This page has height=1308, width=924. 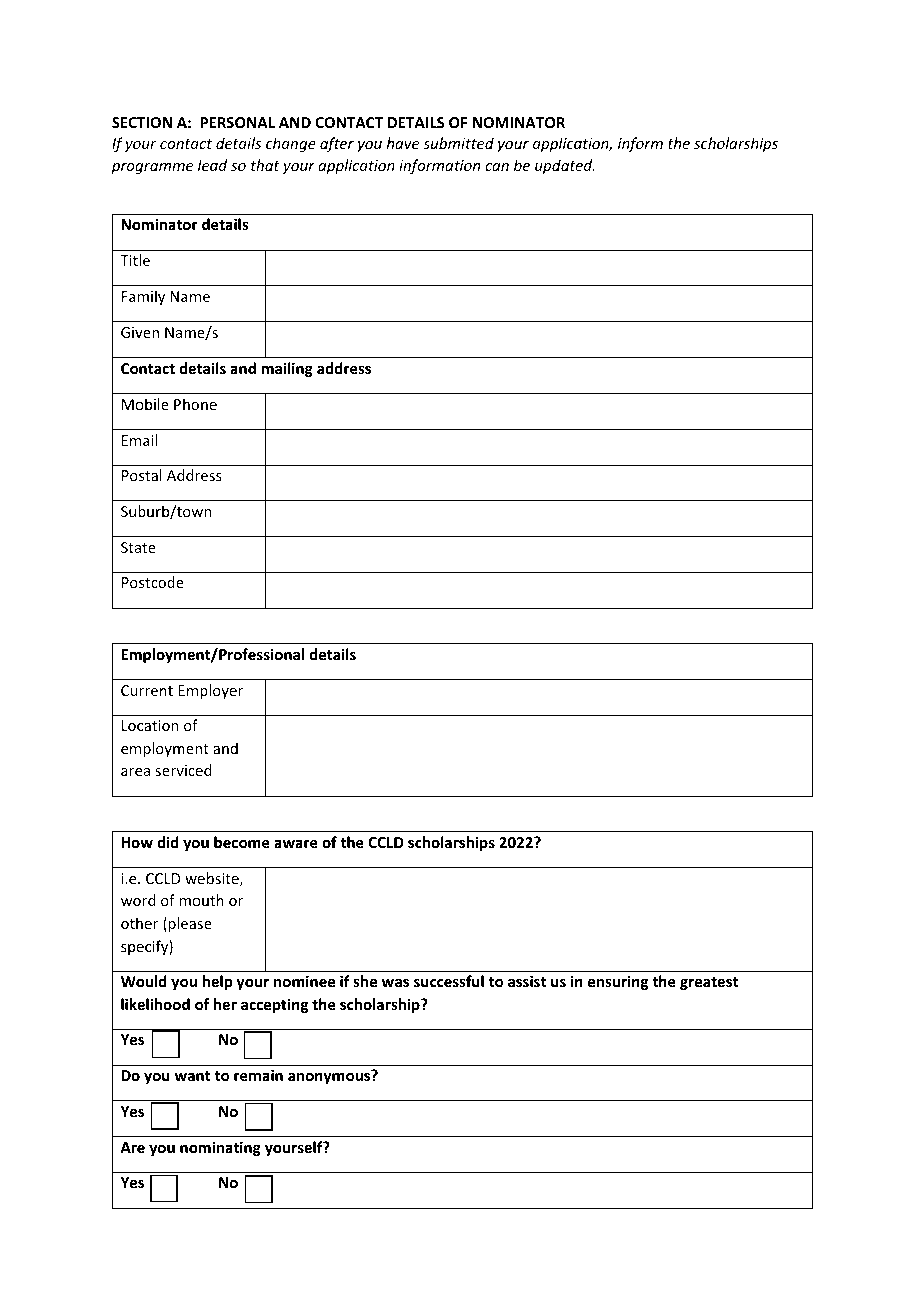 What do you see at coordinates (330, 1077) in the page?
I see `anonymous` at bounding box center [330, 1077].
